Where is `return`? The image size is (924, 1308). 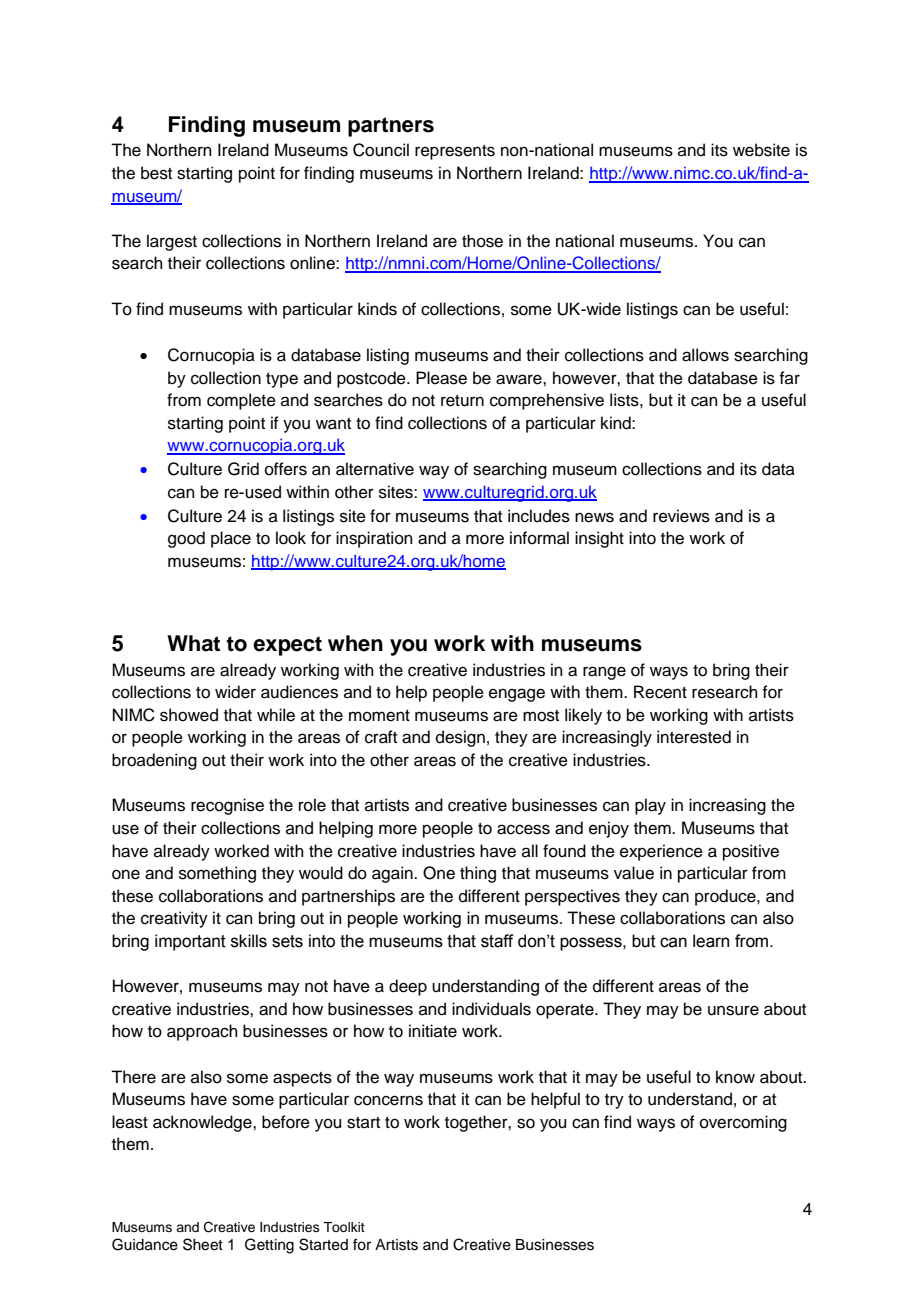
return is located at coordinates (462, 401).
